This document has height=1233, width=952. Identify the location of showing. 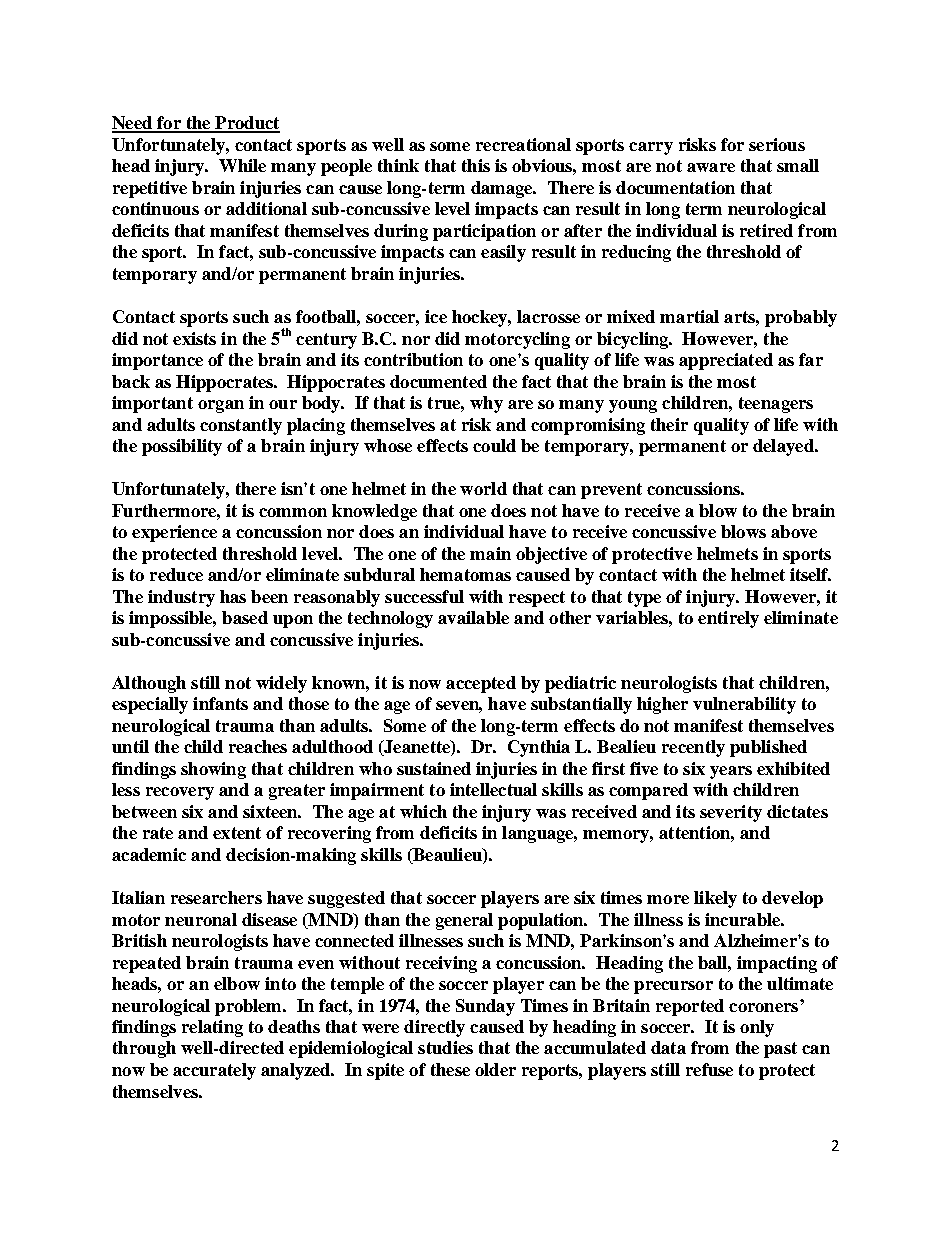
(213, 770).
